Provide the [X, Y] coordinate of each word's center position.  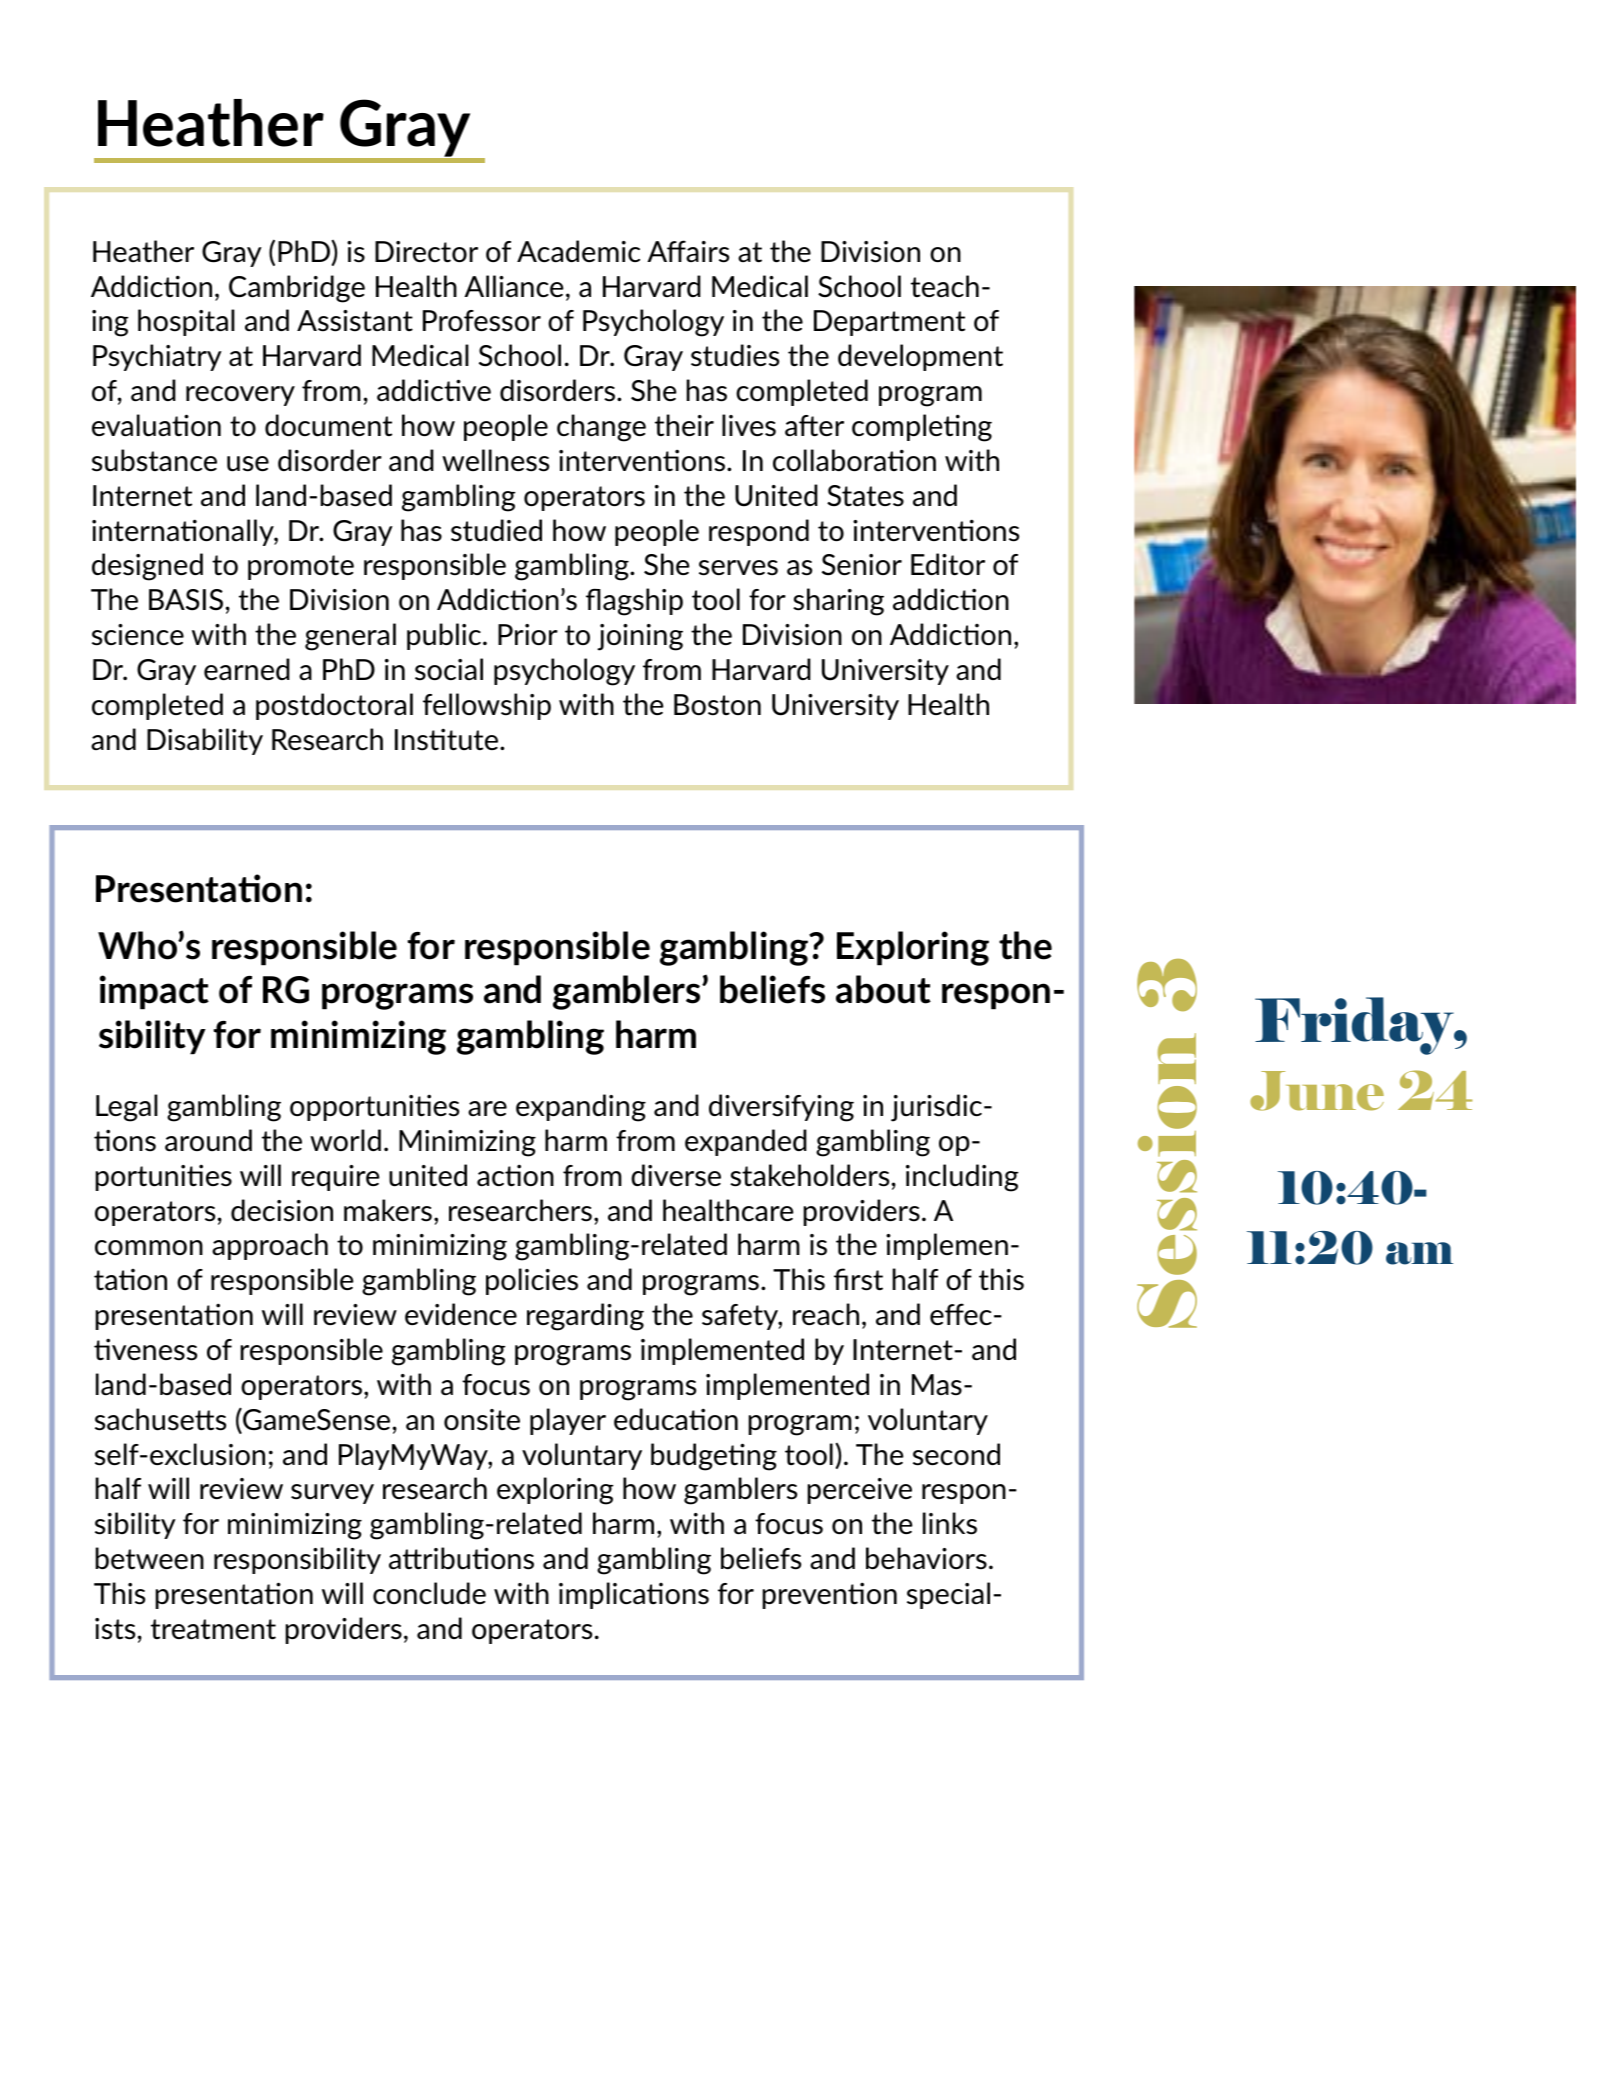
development [920, 357]
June [1317, 1091]
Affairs [688, 251]
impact [154, 992]
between [149, 1558]
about [883, 989]
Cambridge [297, 289]
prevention [829, 1595]
